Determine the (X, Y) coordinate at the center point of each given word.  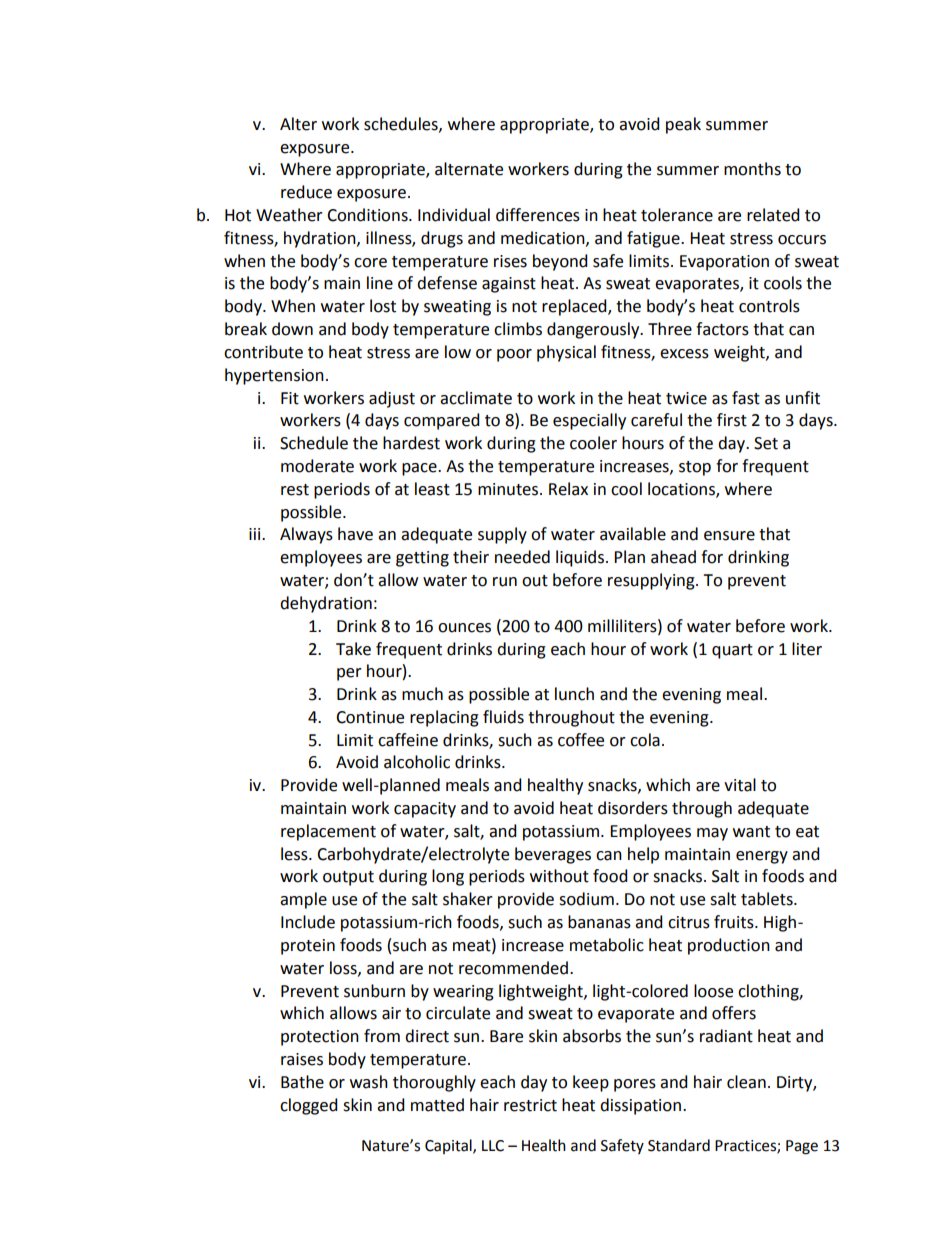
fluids (503, 717)
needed (522, 557)
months (752, 169)
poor (514, 355)
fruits (735, 922)
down (292, 329)
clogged (309, 1106)
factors (722, 329)
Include (308, 922)
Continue (370, 717)
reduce (306, 192)
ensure (729, 536)
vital (740, 785)
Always (306, 535)
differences (538, 215)
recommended (515, 968)
